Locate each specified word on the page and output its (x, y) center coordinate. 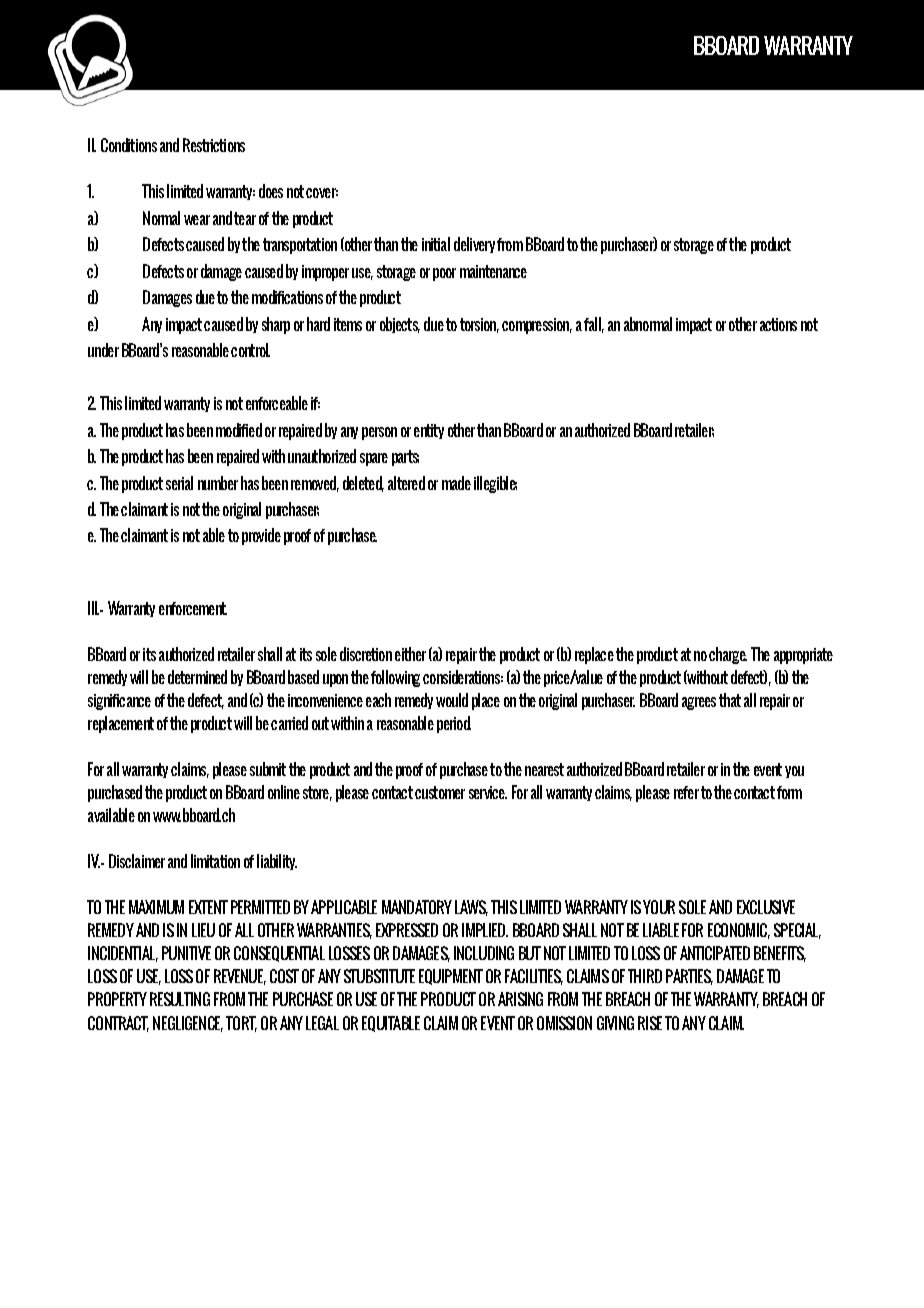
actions (778, 324)
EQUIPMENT (451, 977)
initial (436, 244)
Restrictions (214, 145)
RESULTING (180, 999)
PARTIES (689, 977)
